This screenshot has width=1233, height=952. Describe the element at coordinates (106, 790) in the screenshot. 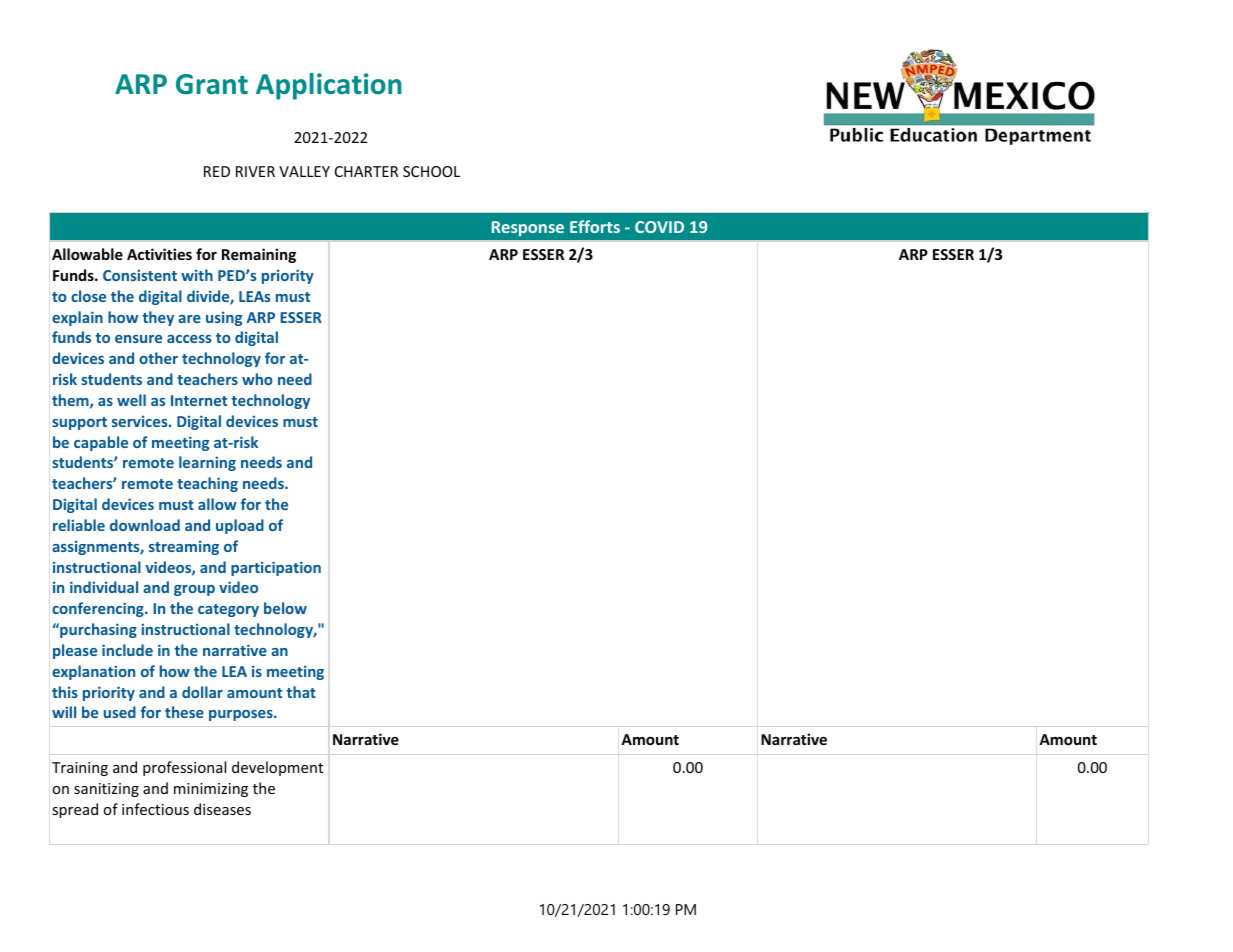

I see `sanitizing` at that location.
